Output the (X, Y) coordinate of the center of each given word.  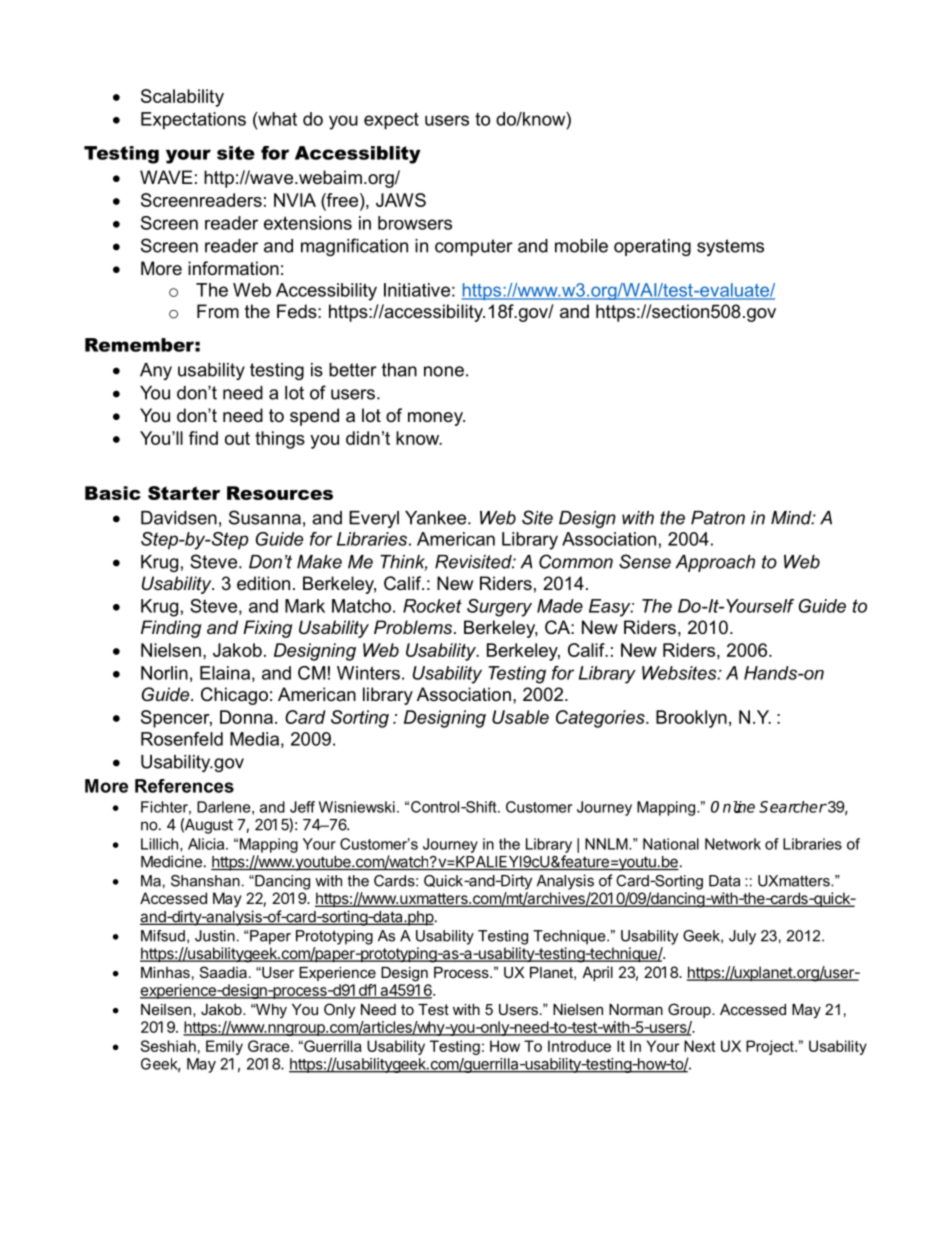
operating (652, 247)
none (444, 371)
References (184, 786)
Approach (715, 563)
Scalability (182, 98)
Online (733, 807)
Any (156, 371)
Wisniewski (357, 807)
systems (730, 247)
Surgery (499, 608)
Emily (224, 1047)
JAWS (401, 200)
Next (699, 1046)
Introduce (579, 1046)
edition (263, 583)
